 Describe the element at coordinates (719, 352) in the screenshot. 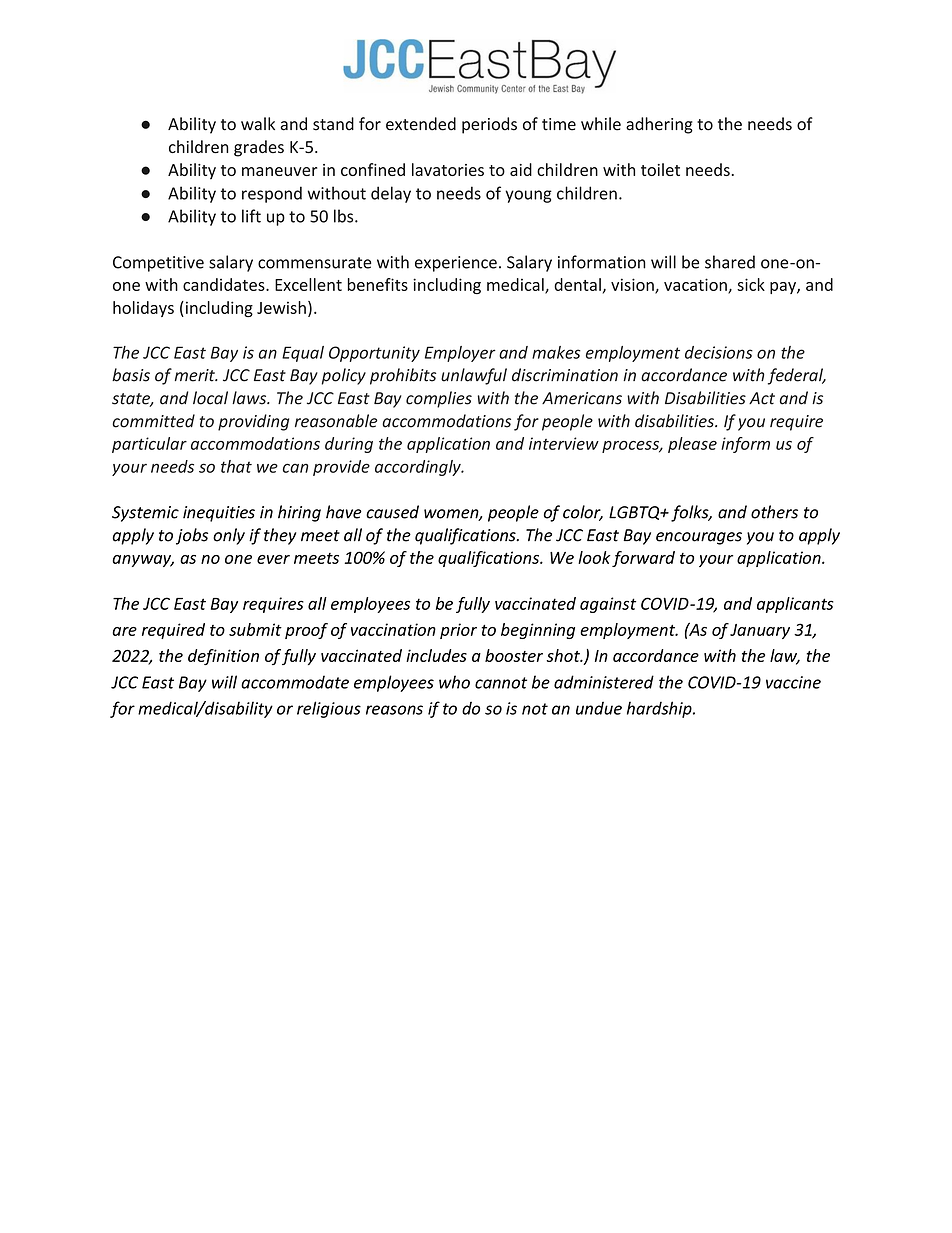

I see `decisions` at that location.
